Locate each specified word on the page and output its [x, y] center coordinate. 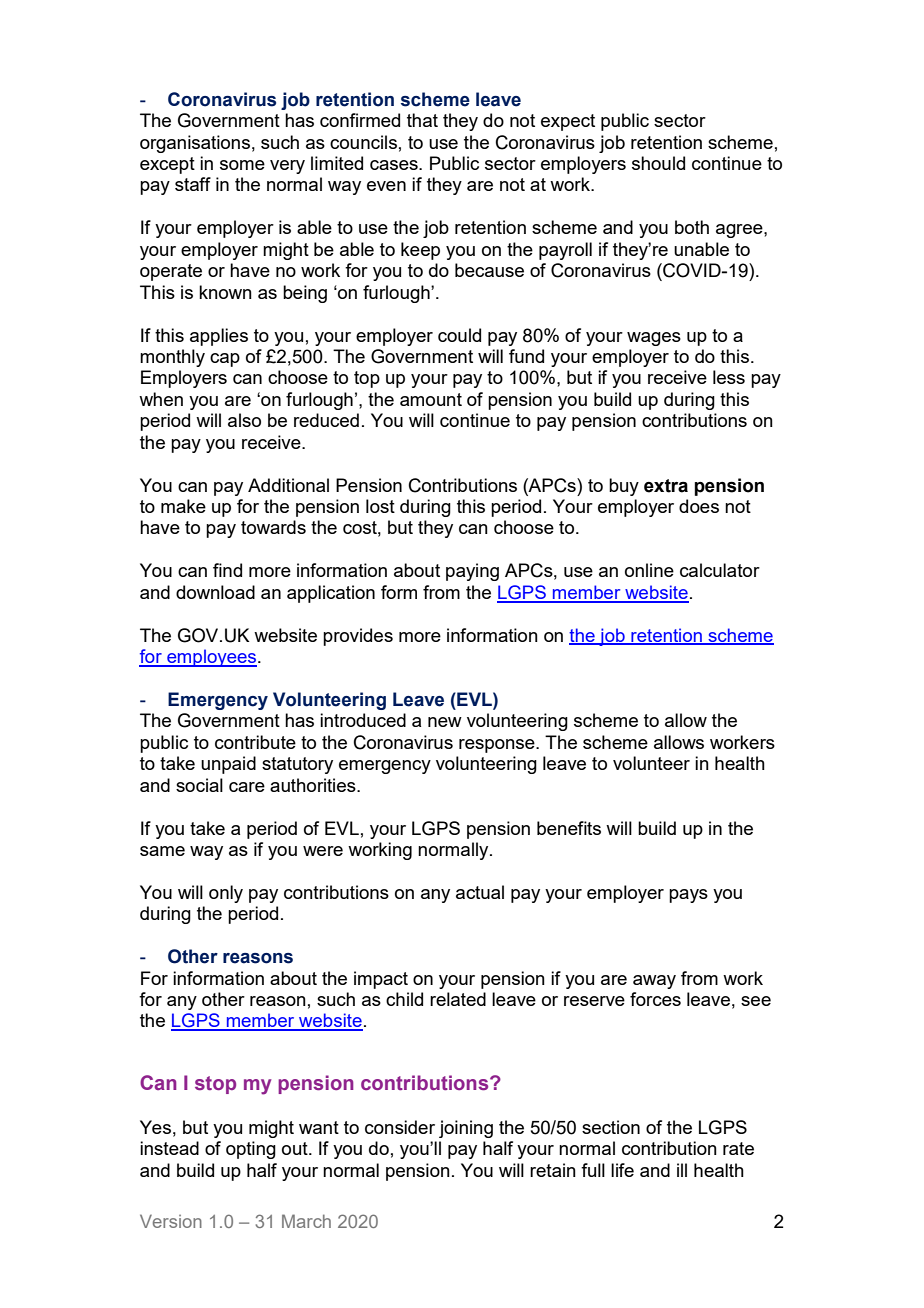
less [729, 377]
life [622, 1170]
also [244, 420]
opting [251, 1150]
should [658, 163]
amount [431, 399]
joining [466, 1129]
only [226, 894]
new [445, 722]
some [242, 165]
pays [688, 896]
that [422, 120]
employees [212, 658]
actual [480, 892]
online [649, 570]
